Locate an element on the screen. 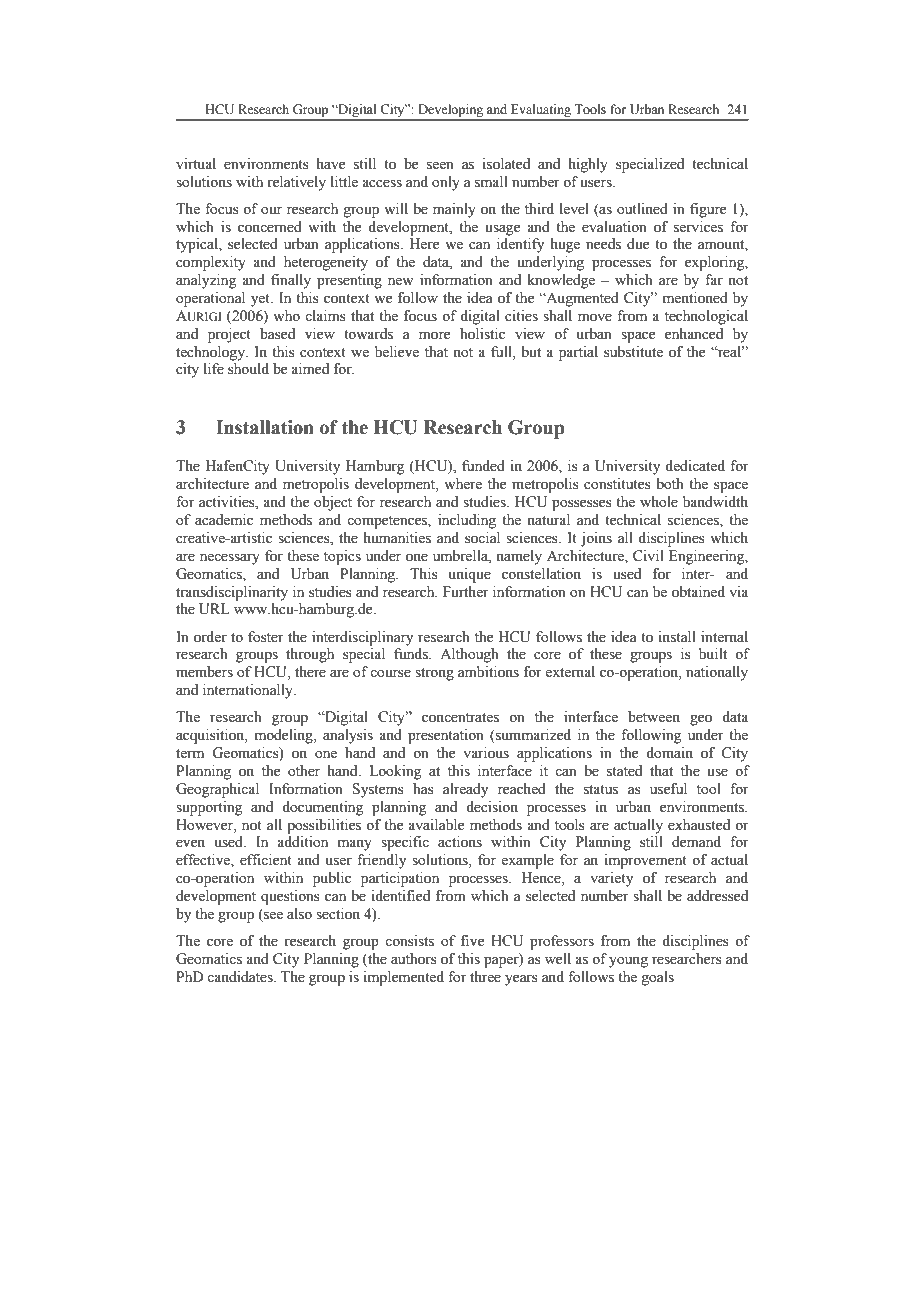 The width and height of the screenshot is (924, 1308). virtual is located at coordinates (196, 164).
